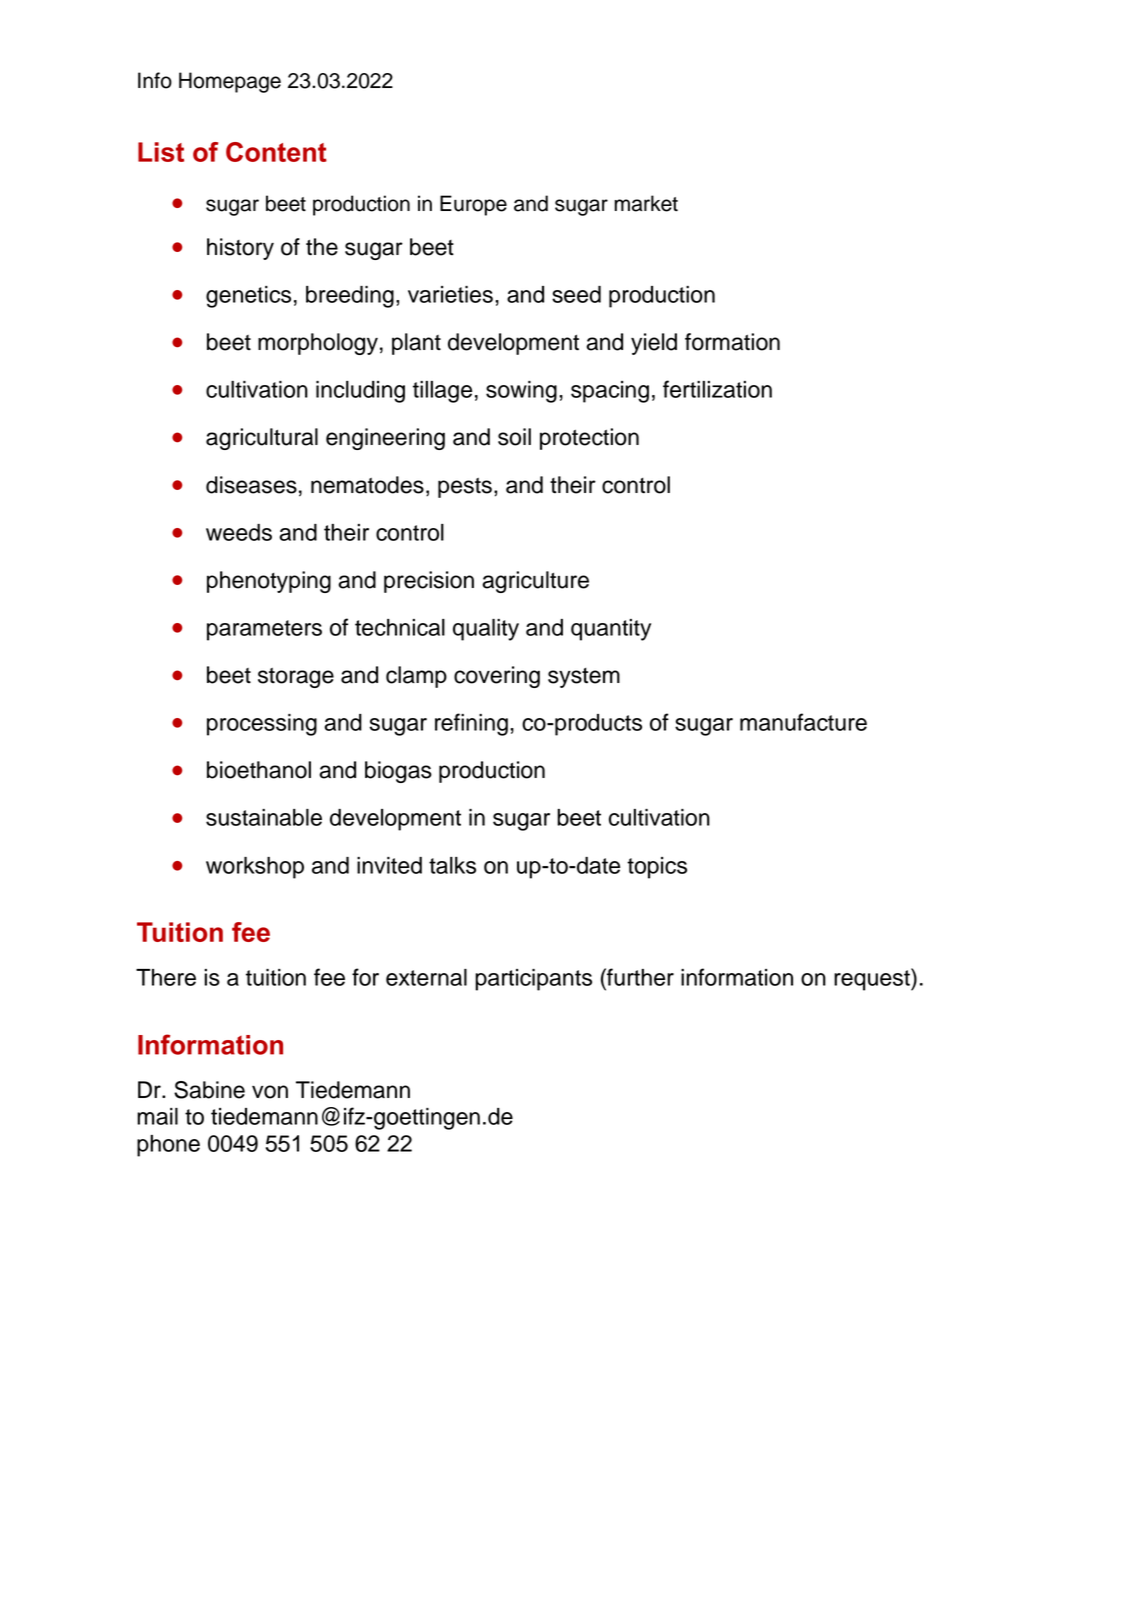 Image resolution: width=1147 pixels, height=1622 pixels. Describe the element at coordinates (230, 82) in the screenshot. I see `Homepage` at that location.
